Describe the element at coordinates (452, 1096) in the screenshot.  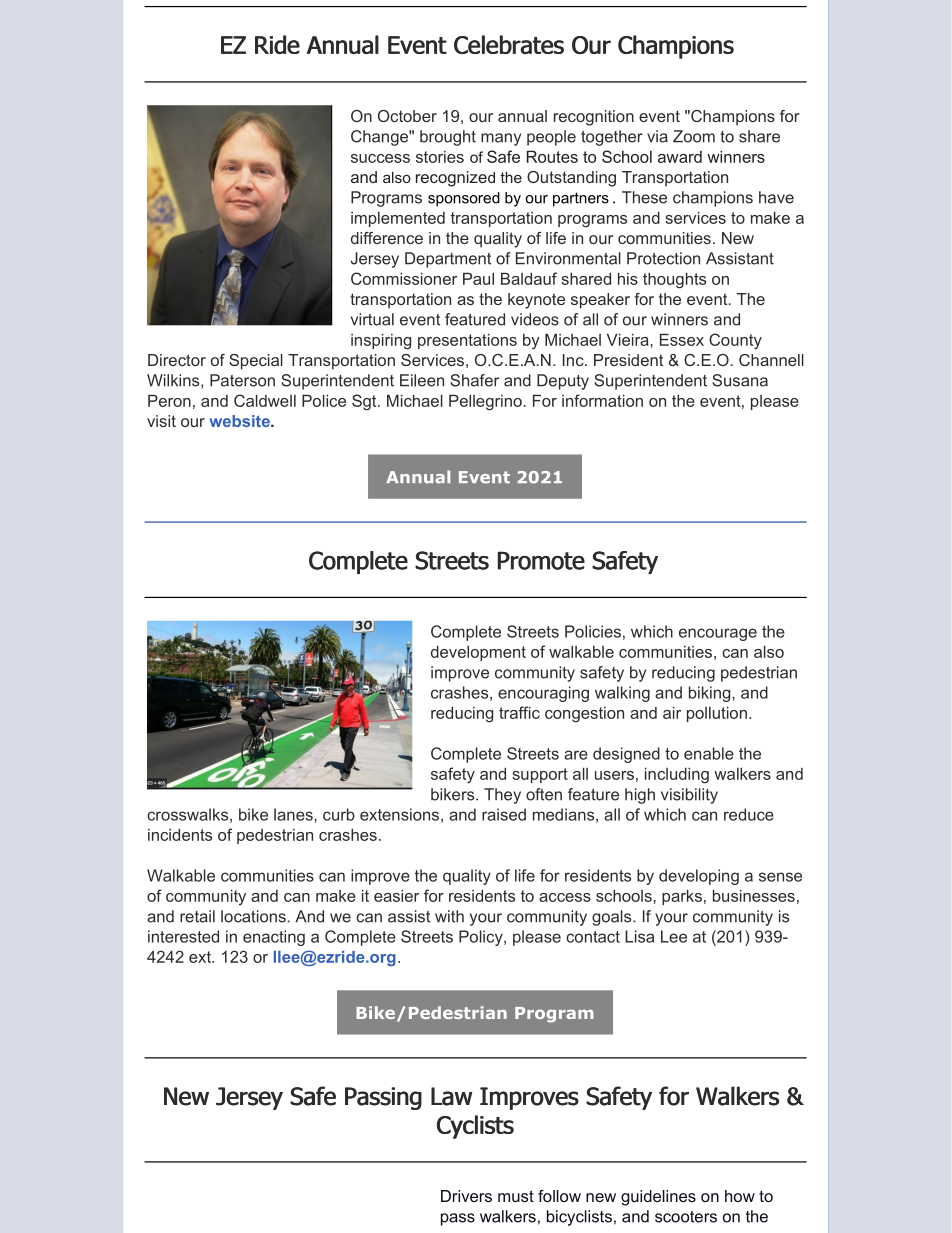
I see `Law` at that location.
